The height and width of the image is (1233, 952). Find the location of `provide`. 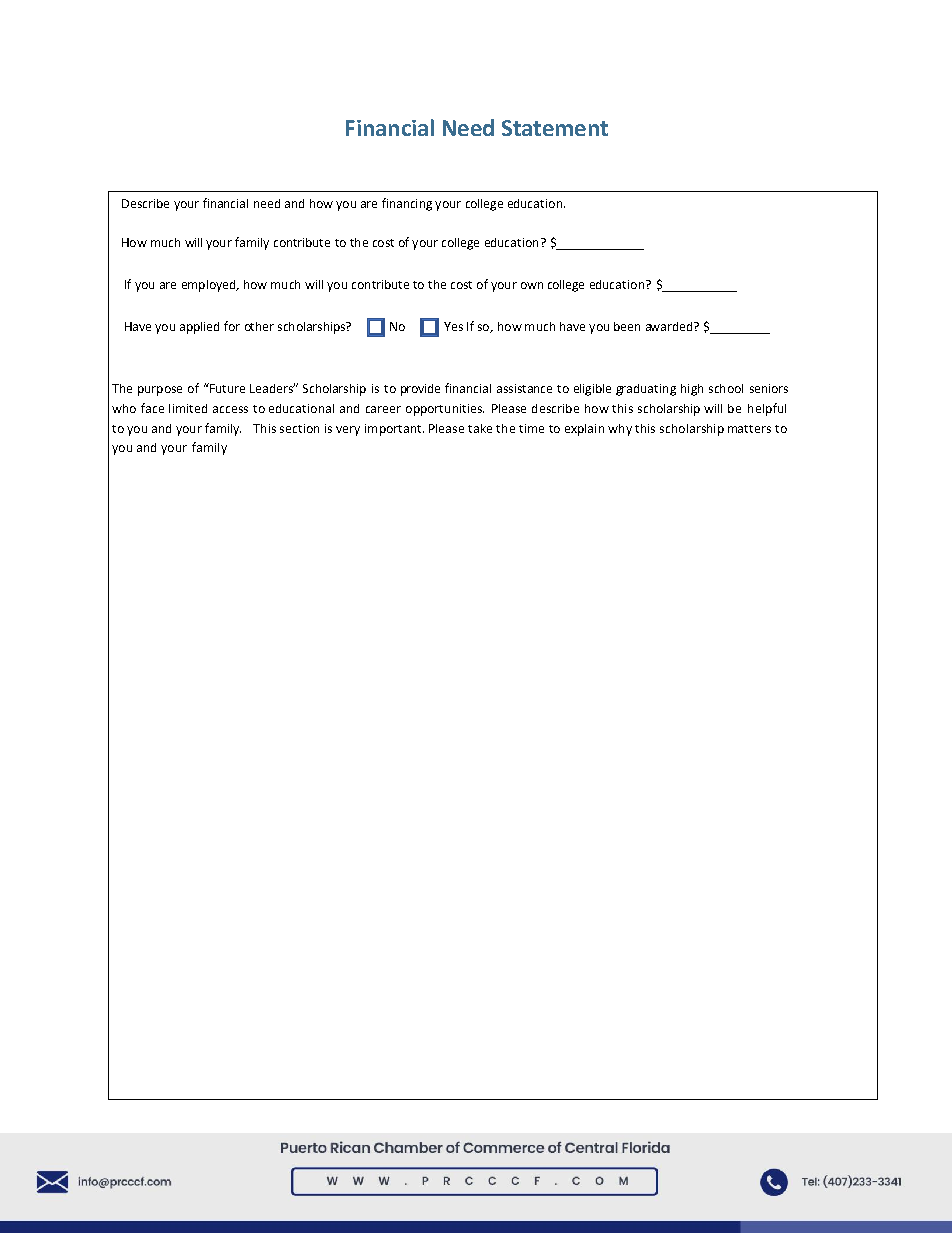

provide is located at coordinates (420, 390).
